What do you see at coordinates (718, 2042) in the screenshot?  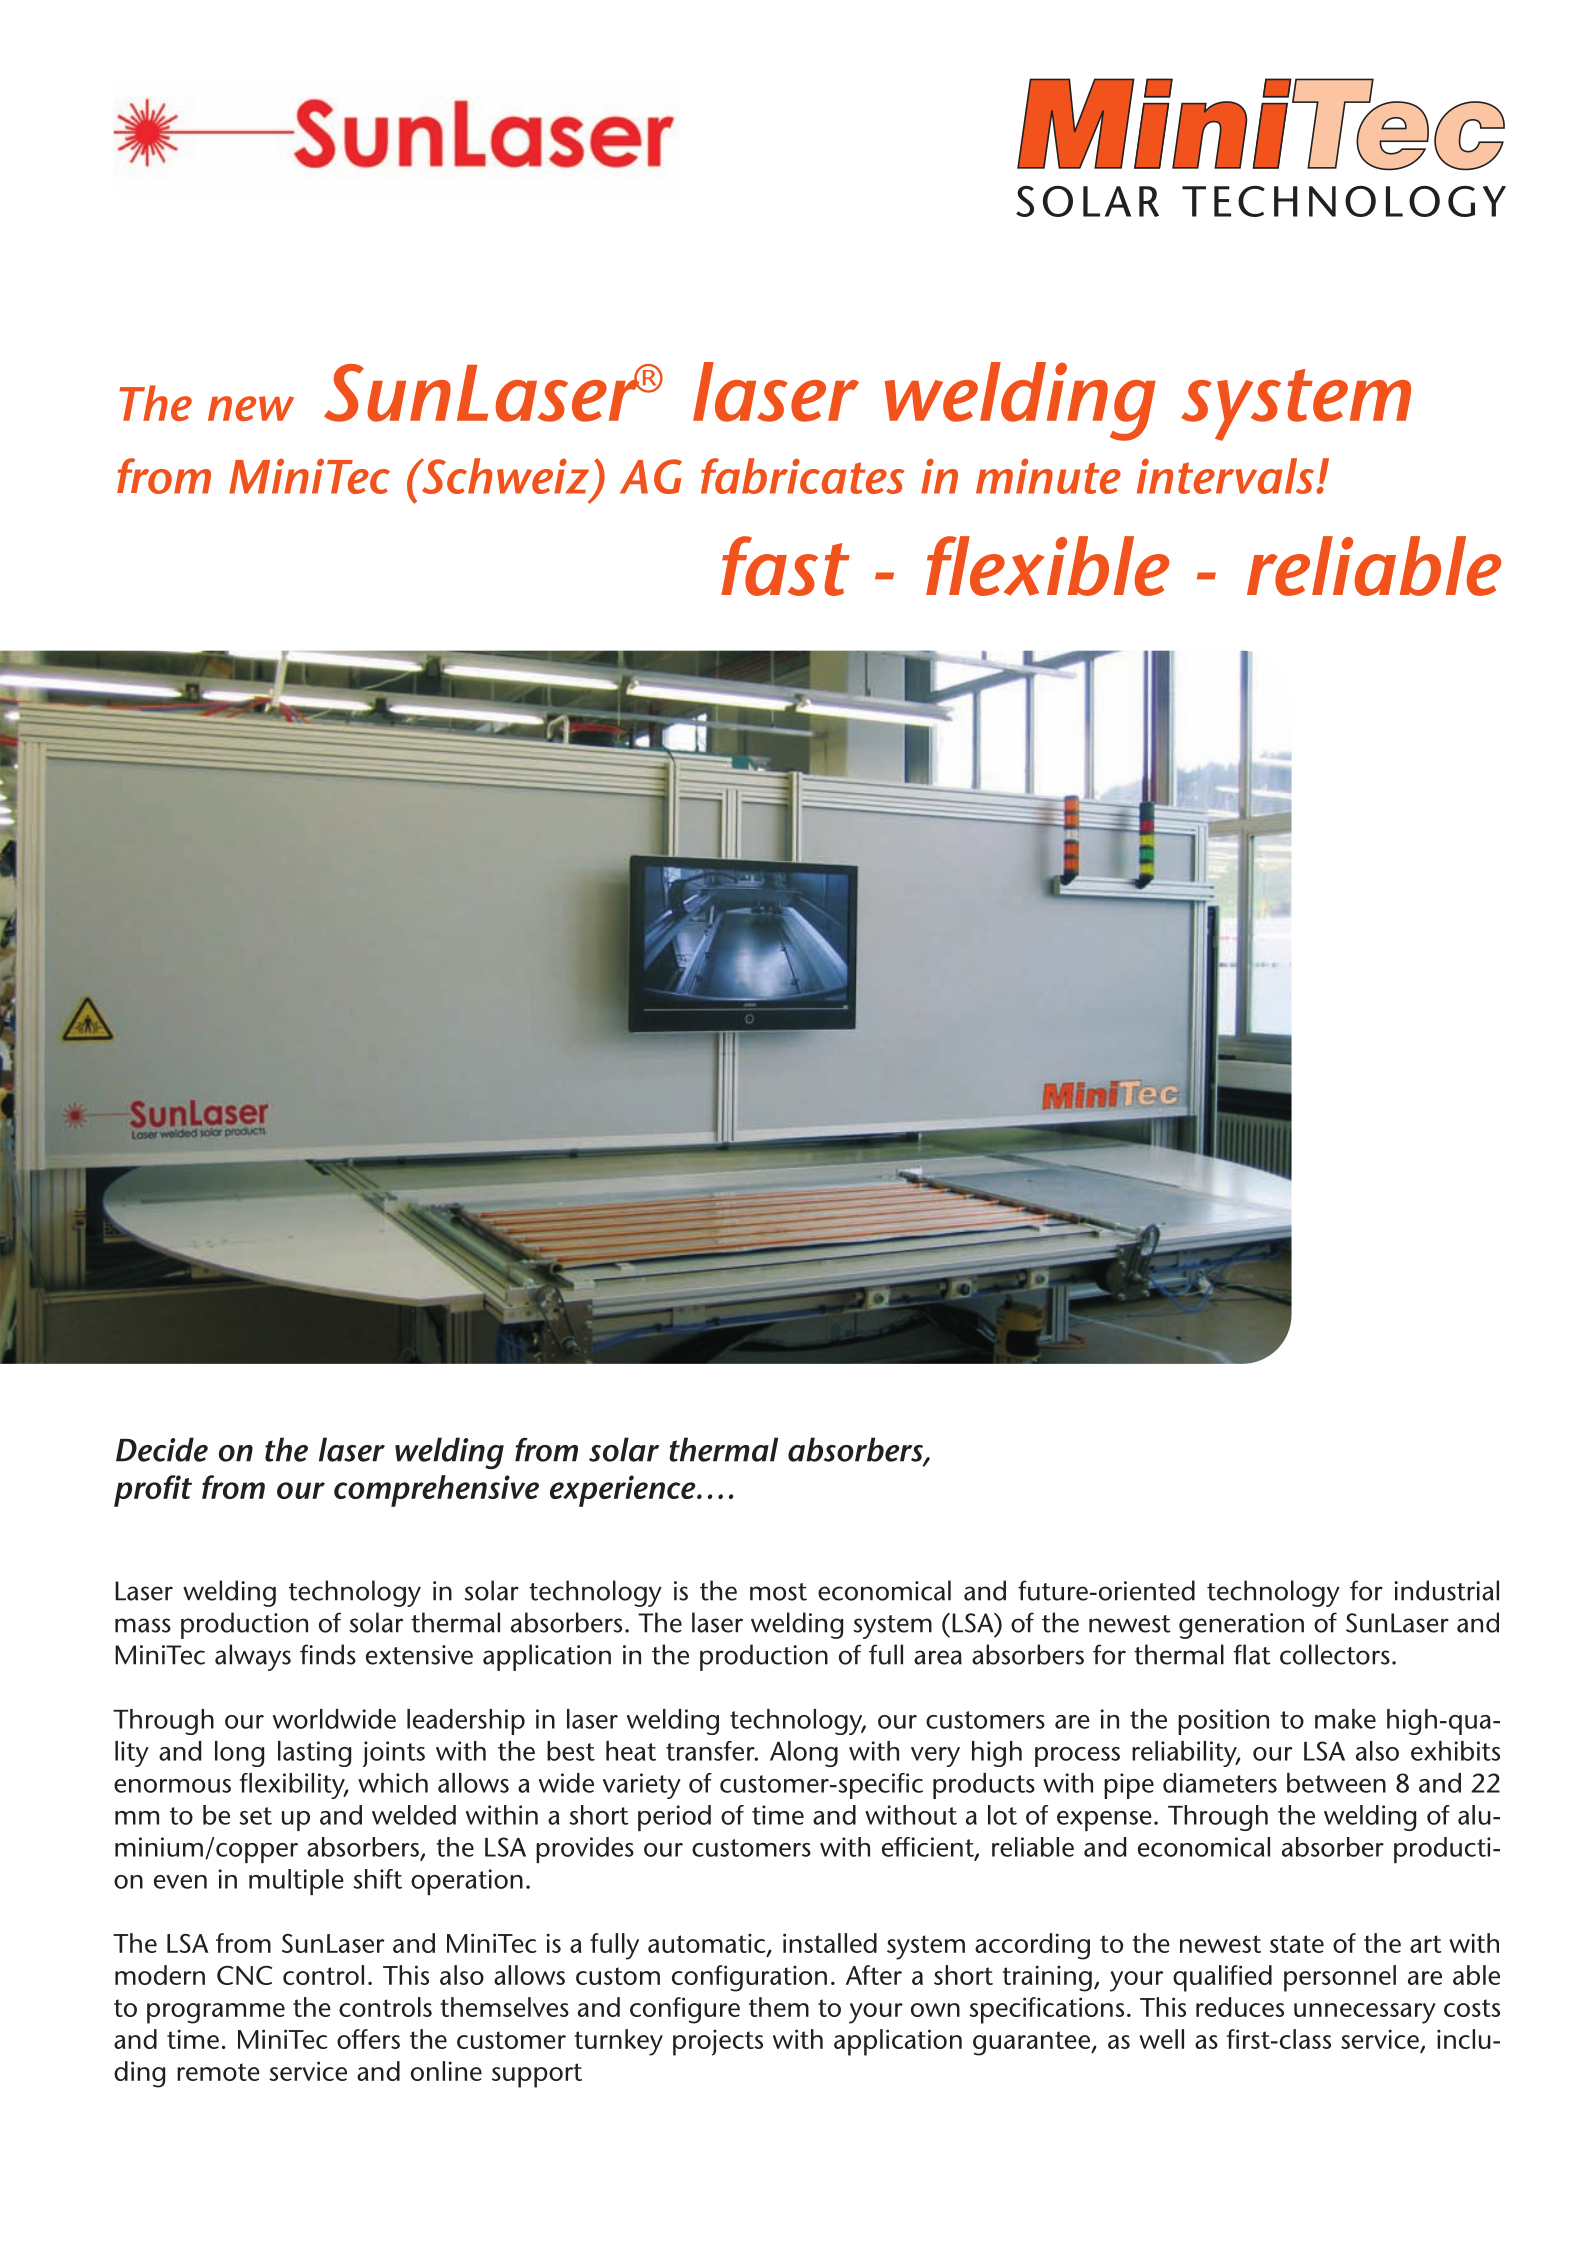 I see `projects` at bounding box center [718, 2042].
